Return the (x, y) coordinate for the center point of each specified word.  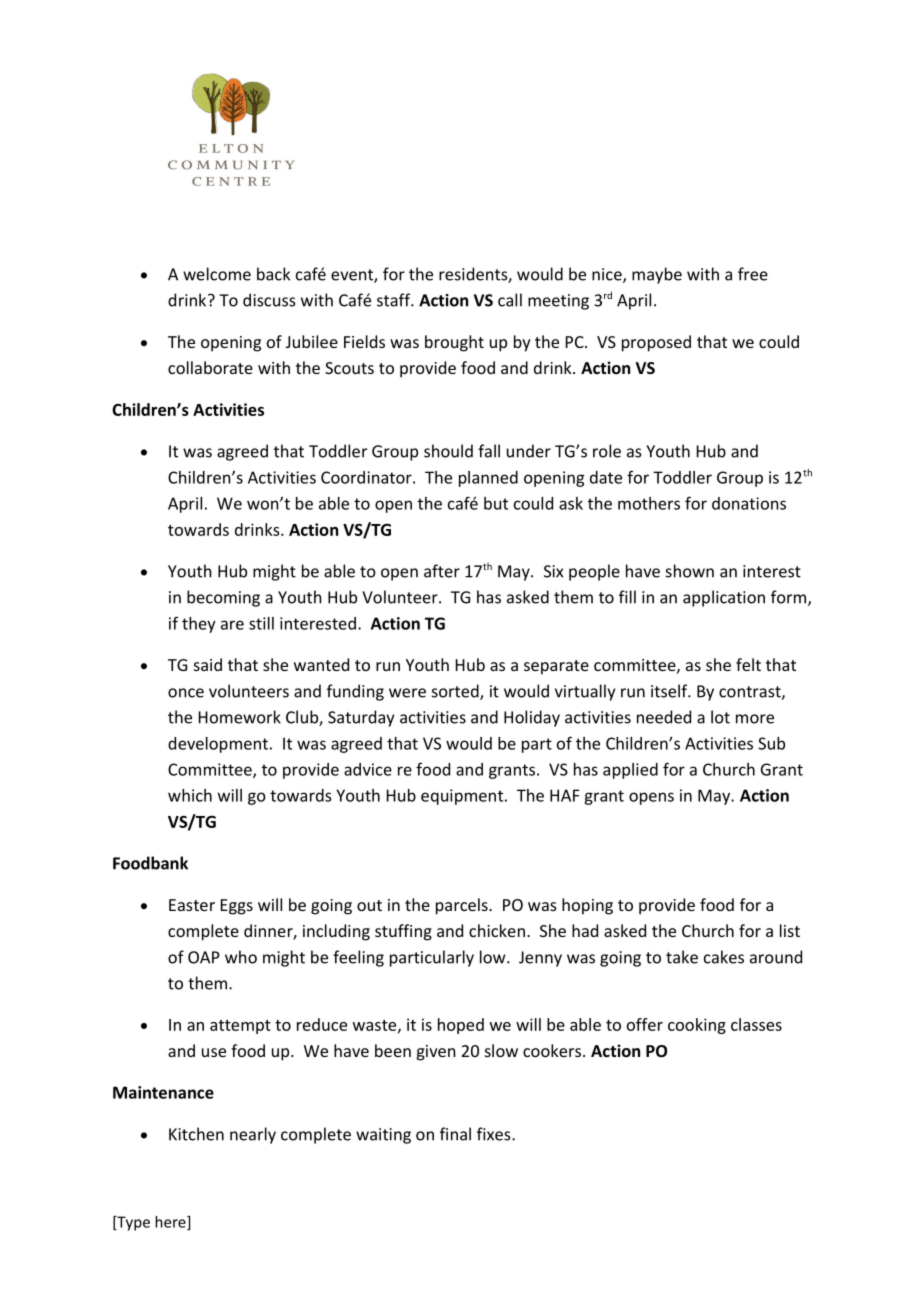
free (753, 274)
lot (720, 717)
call (510, 300)
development (218, 745)
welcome (217, 274)
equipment (462, 797)
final (455, 1134)
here (171, 1223)
